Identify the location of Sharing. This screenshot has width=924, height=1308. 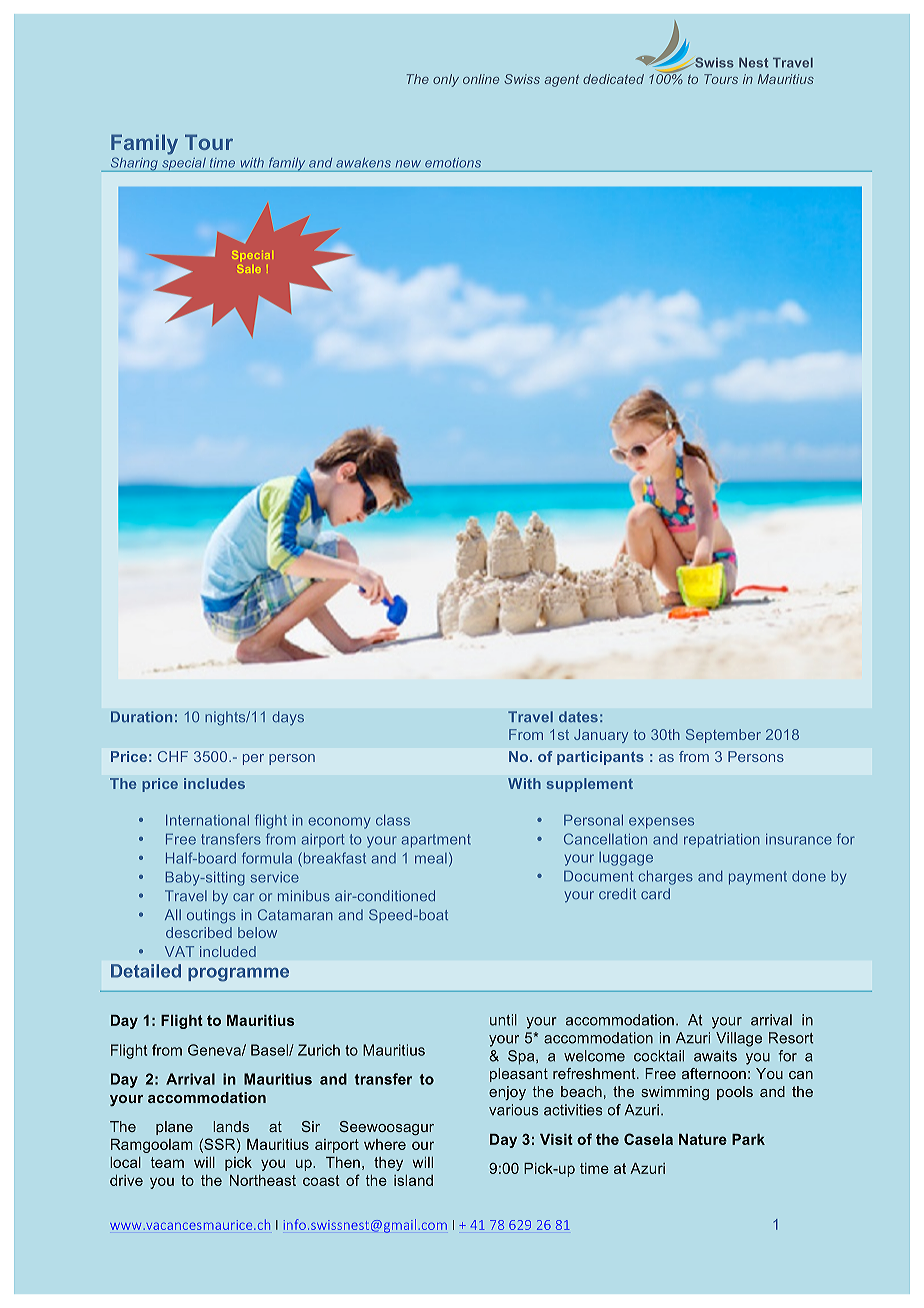
(134, 164).
